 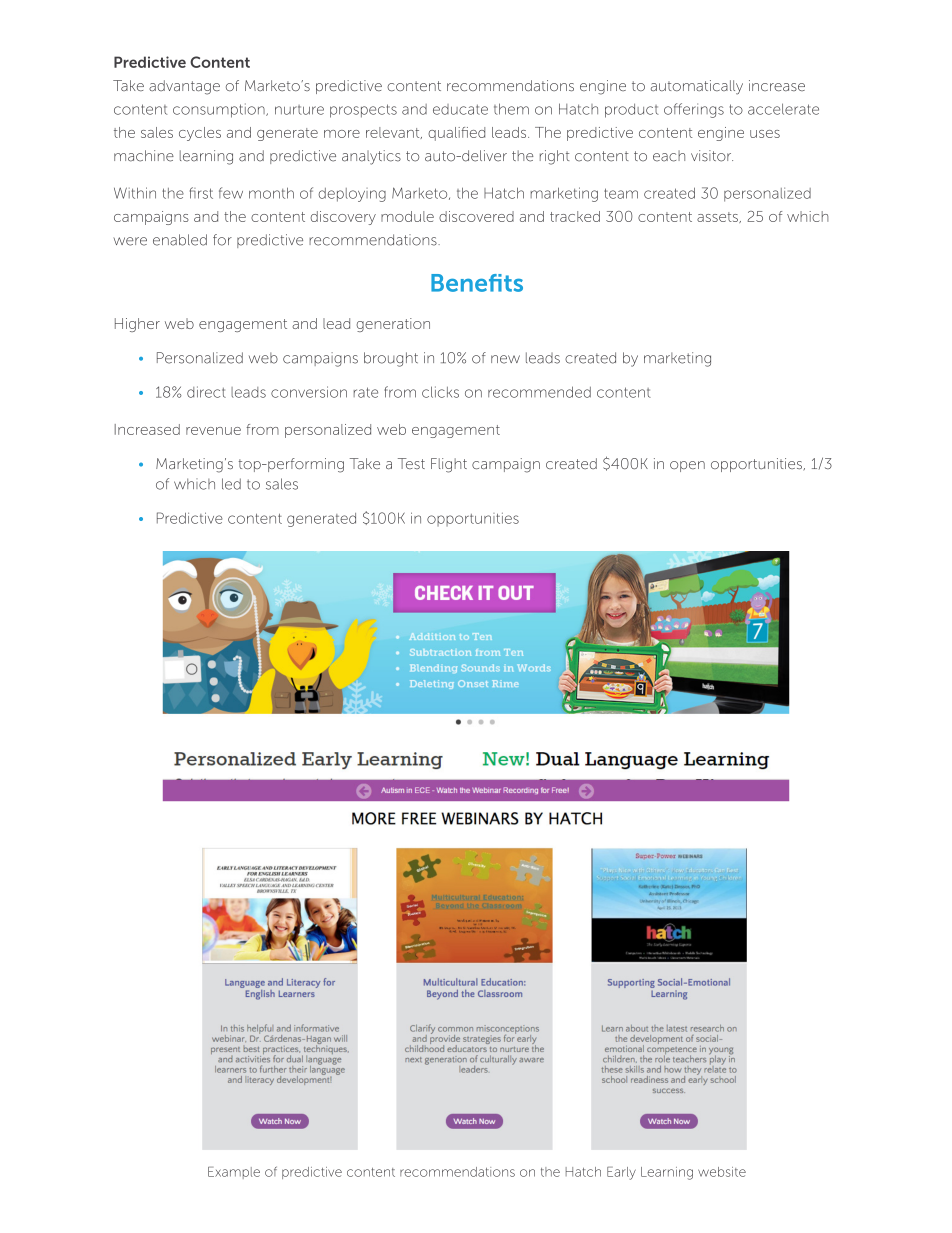 What do you see at coordinates (449, 465) in the screenshot?
I see `Flight` at bounding box center [449, 465].
